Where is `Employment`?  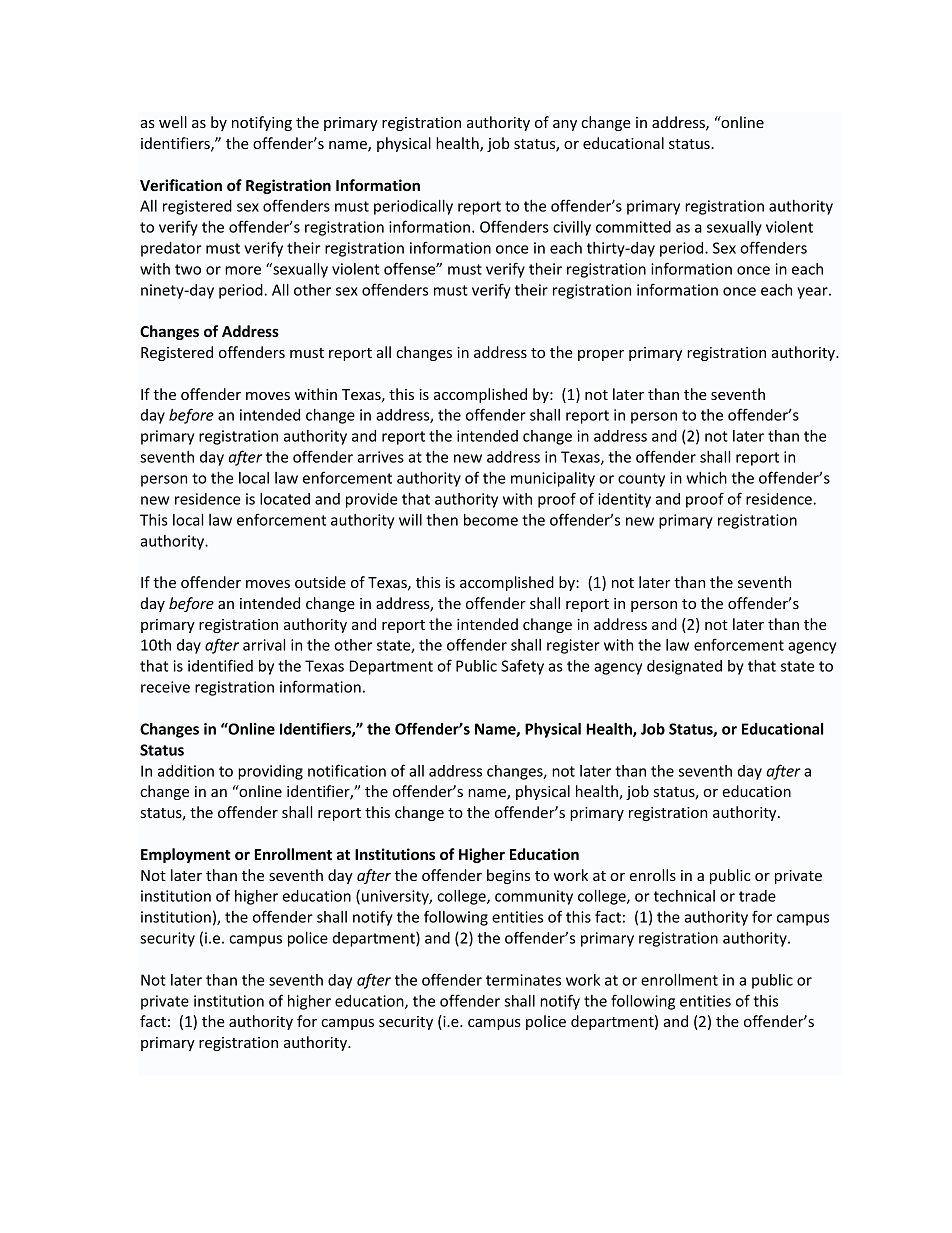
Employment is located at coordinates (186, 855).
